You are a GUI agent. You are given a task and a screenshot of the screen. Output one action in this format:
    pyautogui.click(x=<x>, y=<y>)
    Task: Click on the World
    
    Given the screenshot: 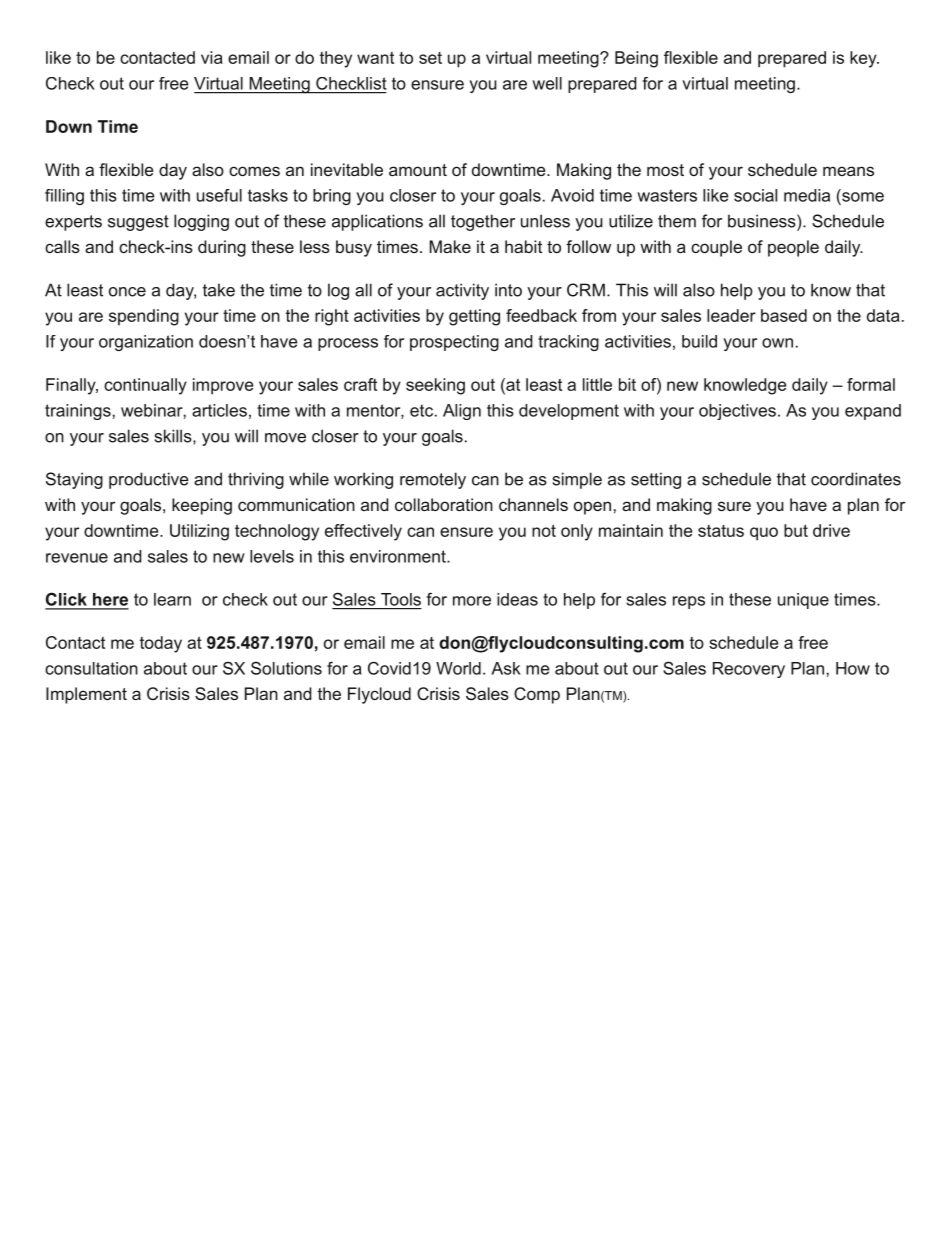 What is the action you would take?
    pyautogui.click(x=458, y=668)
